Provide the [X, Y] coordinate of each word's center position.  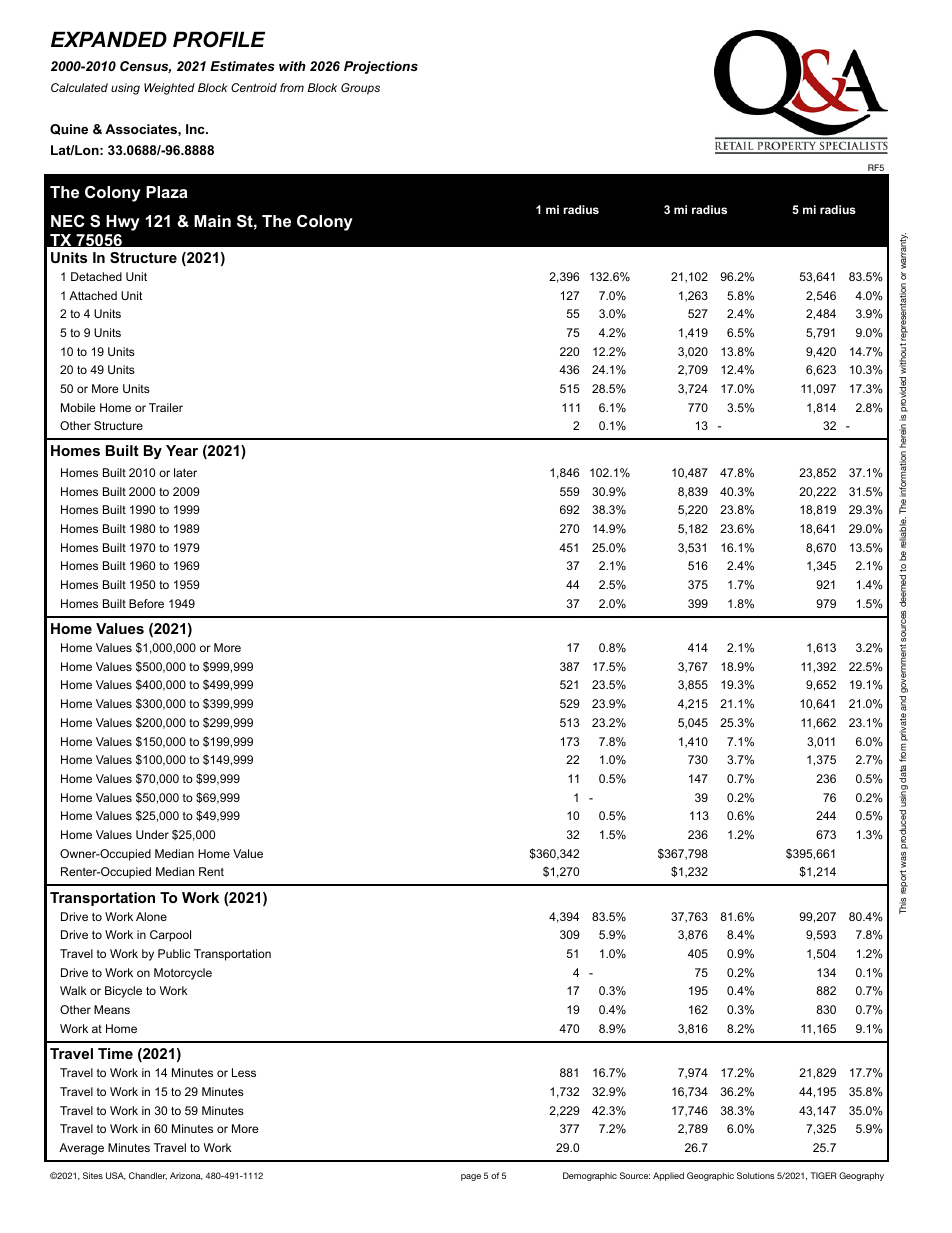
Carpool [170, 936]
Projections [381, 67]
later [185, 472]
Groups [360, 89]
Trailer [166, 407]
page [471, 1177]
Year [182, 450]
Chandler [148, 1176]
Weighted [169, 89]
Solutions [756, 1175]
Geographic [710, 1176]
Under [152, 834]
